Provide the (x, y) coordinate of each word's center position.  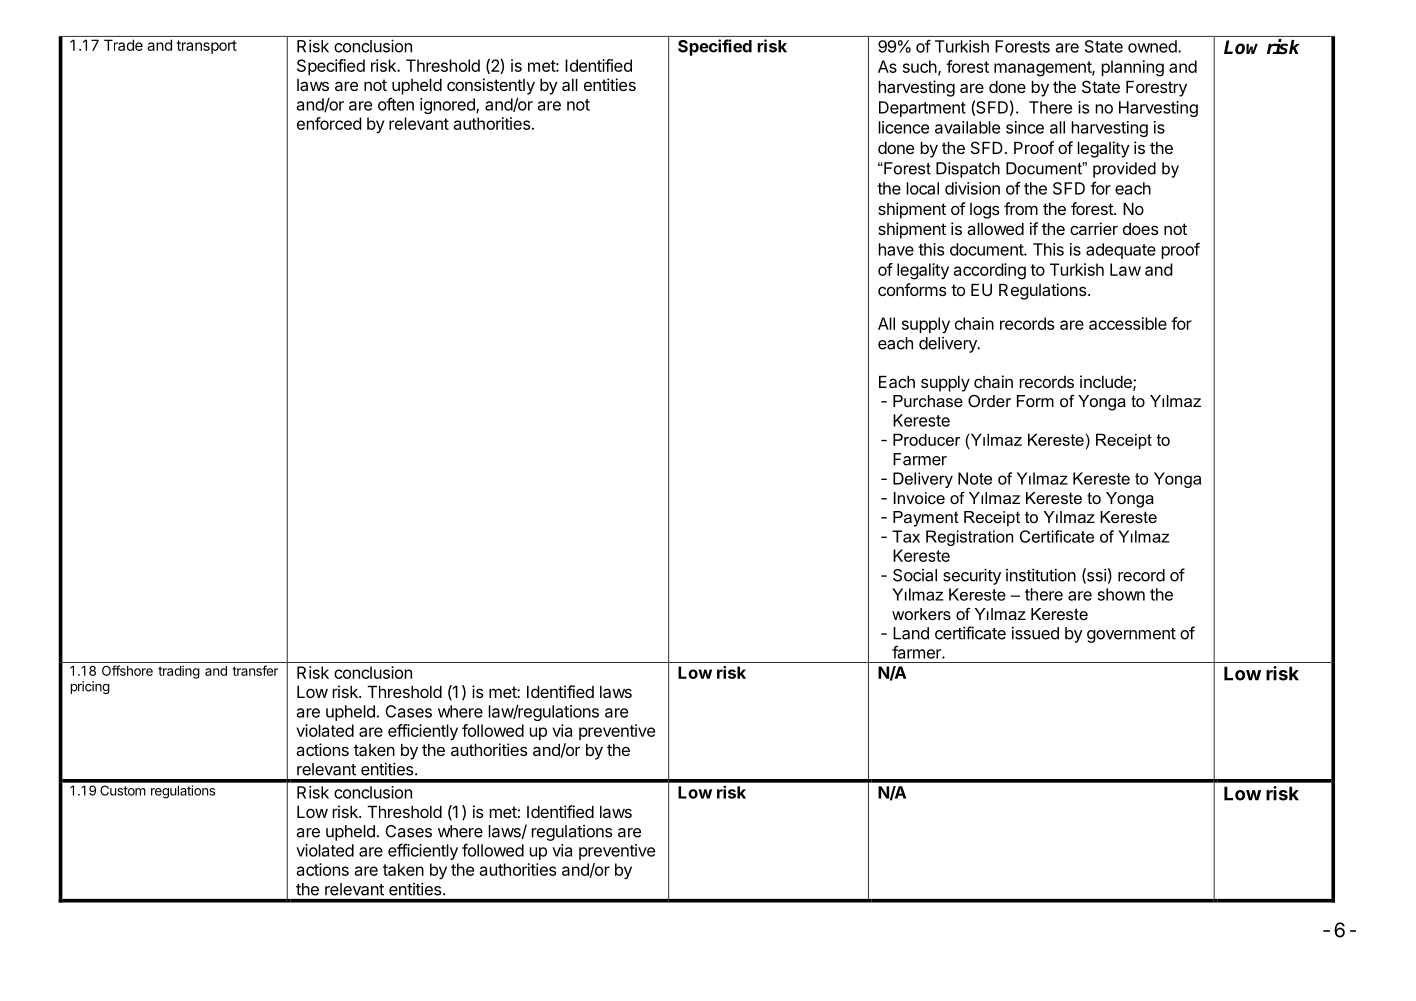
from (1021, 208)
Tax (906, 536)
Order (989, 401)
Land (911, 633)
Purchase (928, 401)
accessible (1128, 323)
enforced (329, 123)
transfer (255, 670)
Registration (969, 538)
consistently (491, 86)
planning (1132, 68)
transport (206, 47)
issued (1035, 633)
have (896, 249)
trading (179, 672)
